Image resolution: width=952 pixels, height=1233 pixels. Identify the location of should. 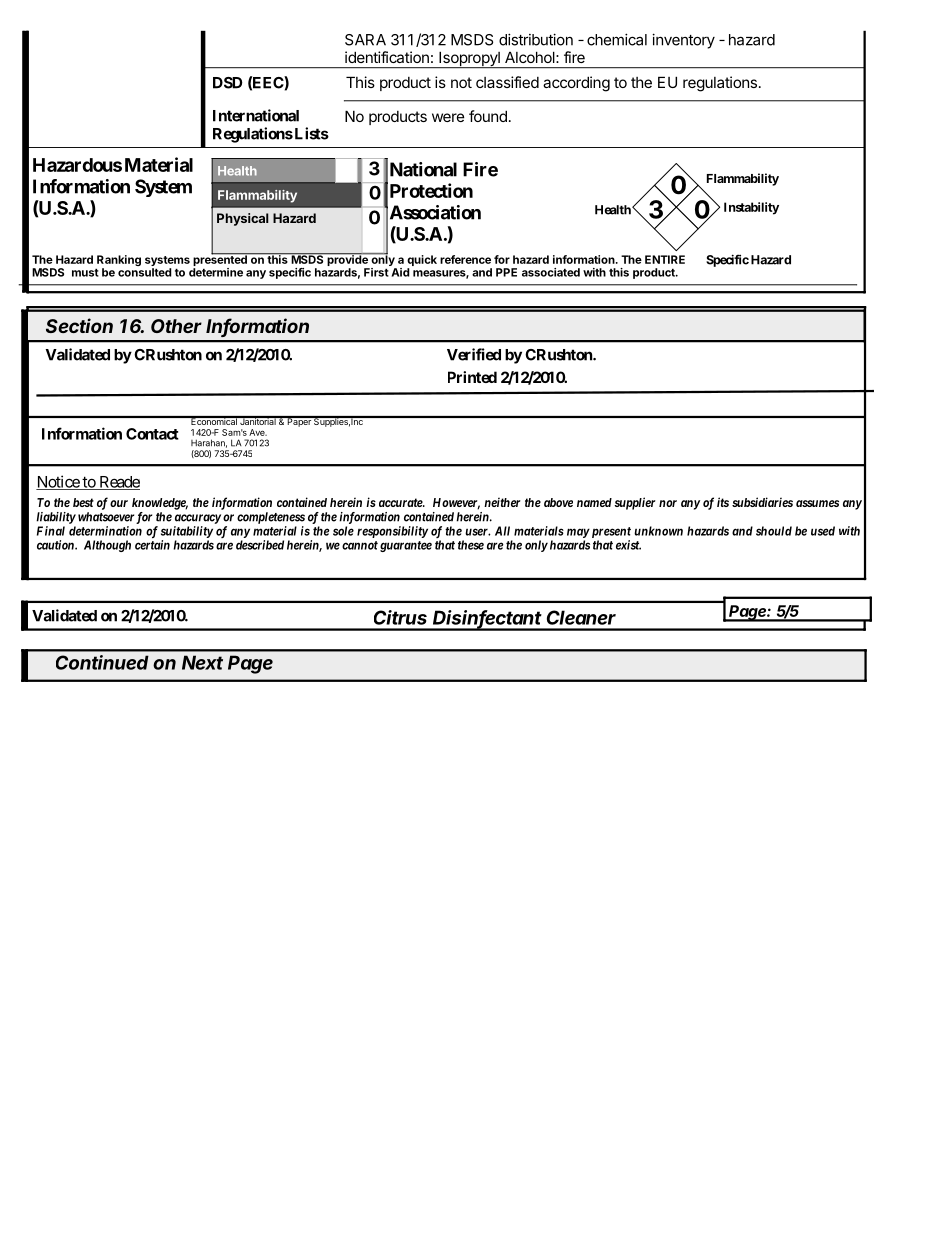
(774, 531).
